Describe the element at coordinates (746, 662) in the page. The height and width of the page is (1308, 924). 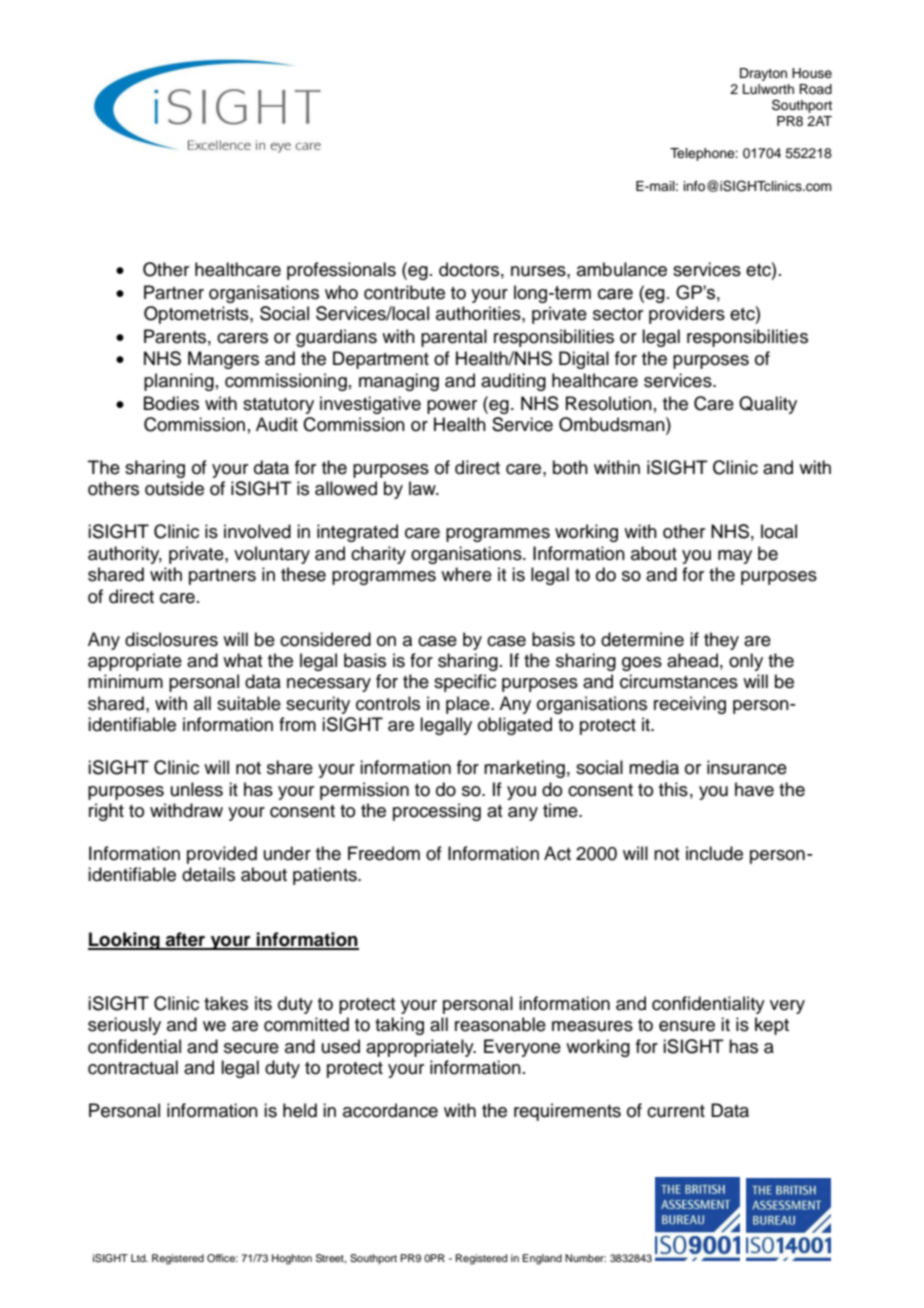
I see `only` at that location.
